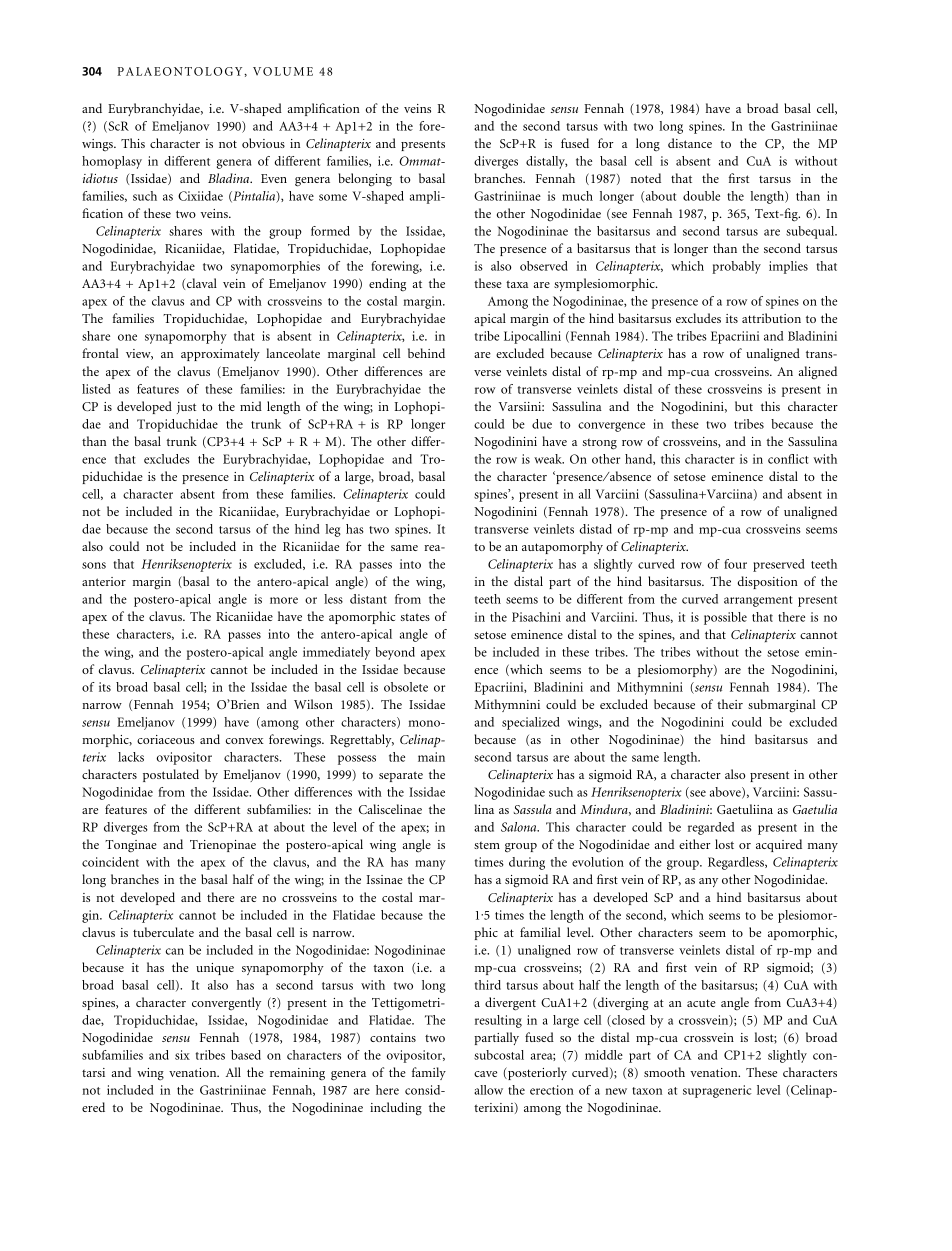  What do you see at coordinates (104, 581) in the screenshot?
I see `anterior` at bounding box center [104, 581].
